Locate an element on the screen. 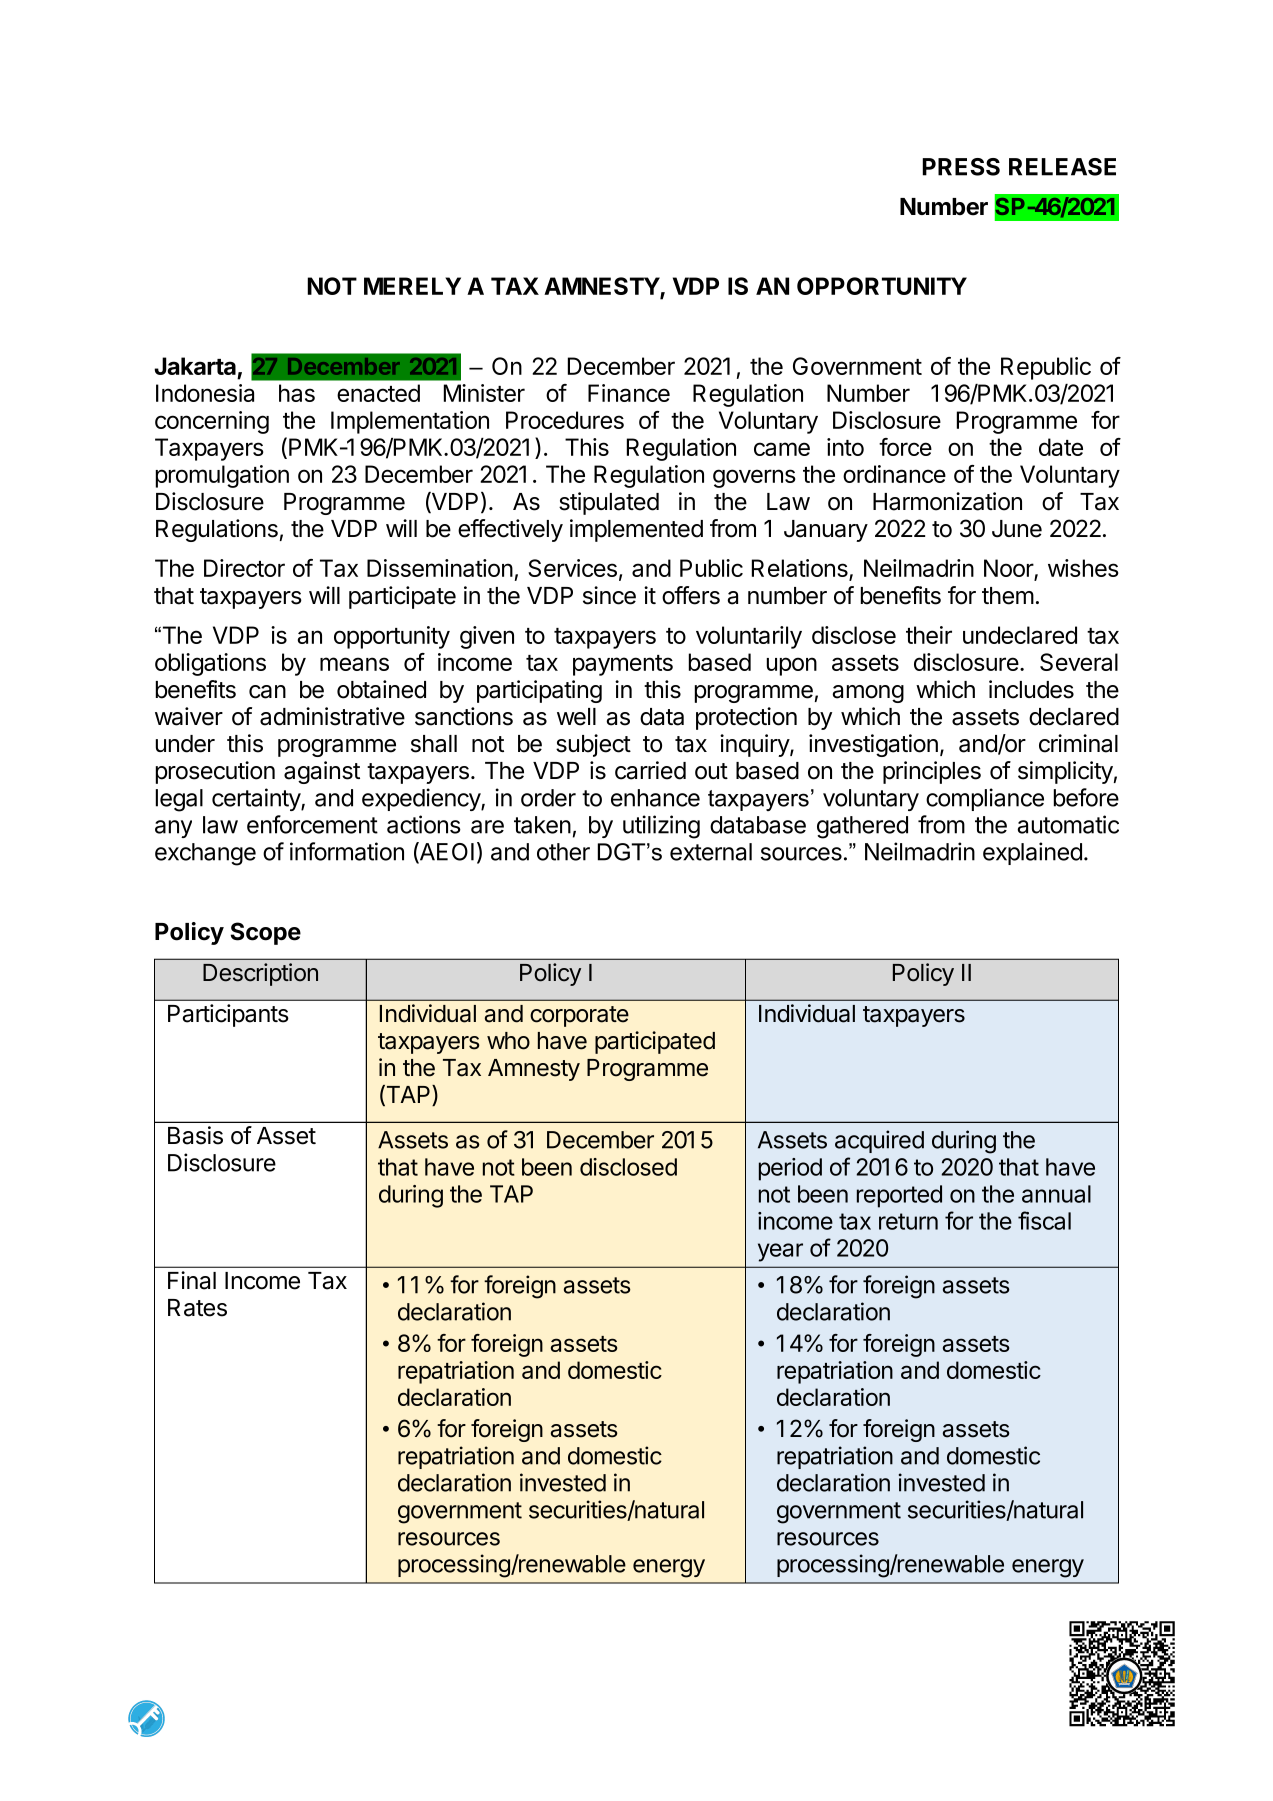  principles is located at coordinates (932, 772).
